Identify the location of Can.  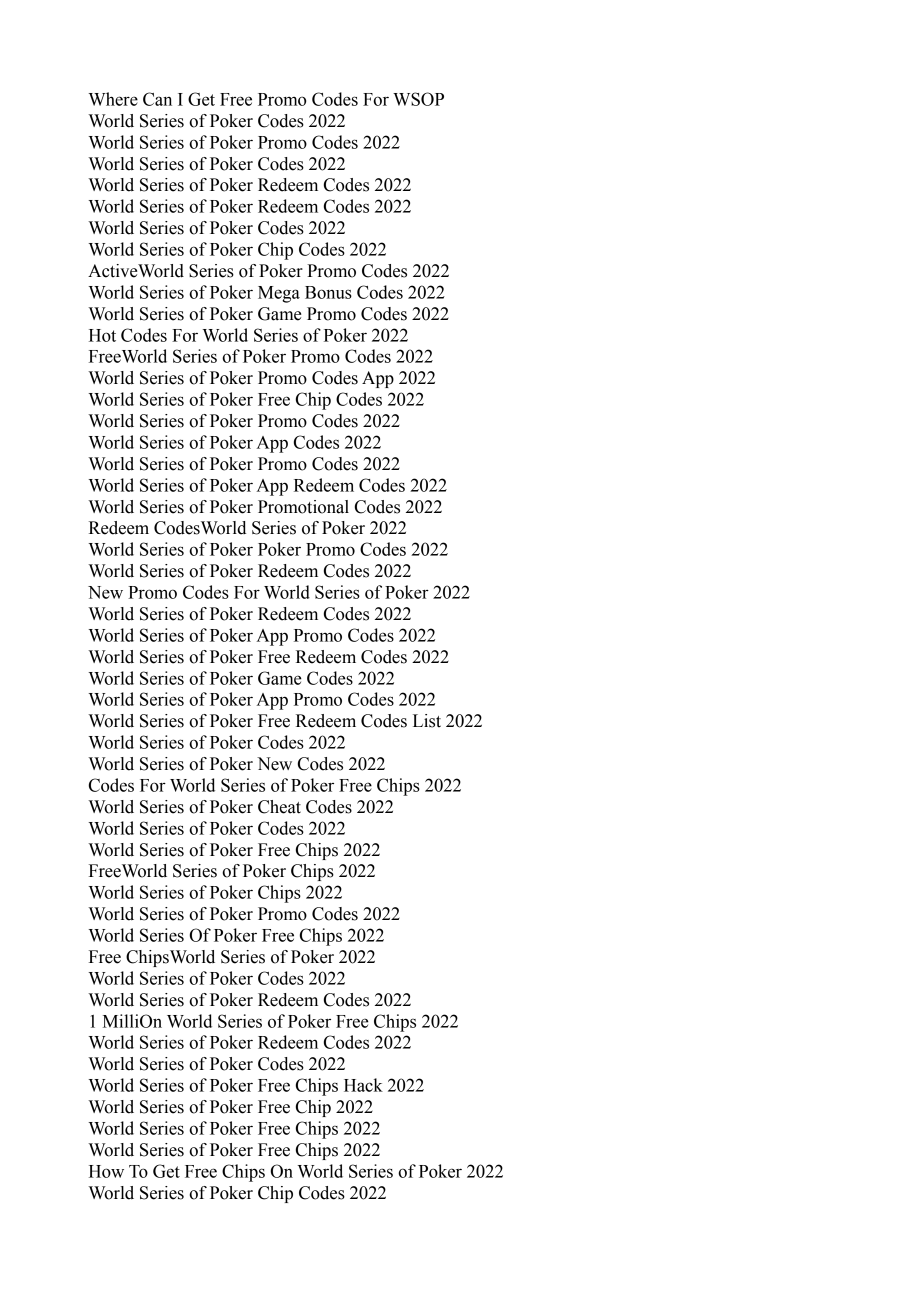
(157, 99).
